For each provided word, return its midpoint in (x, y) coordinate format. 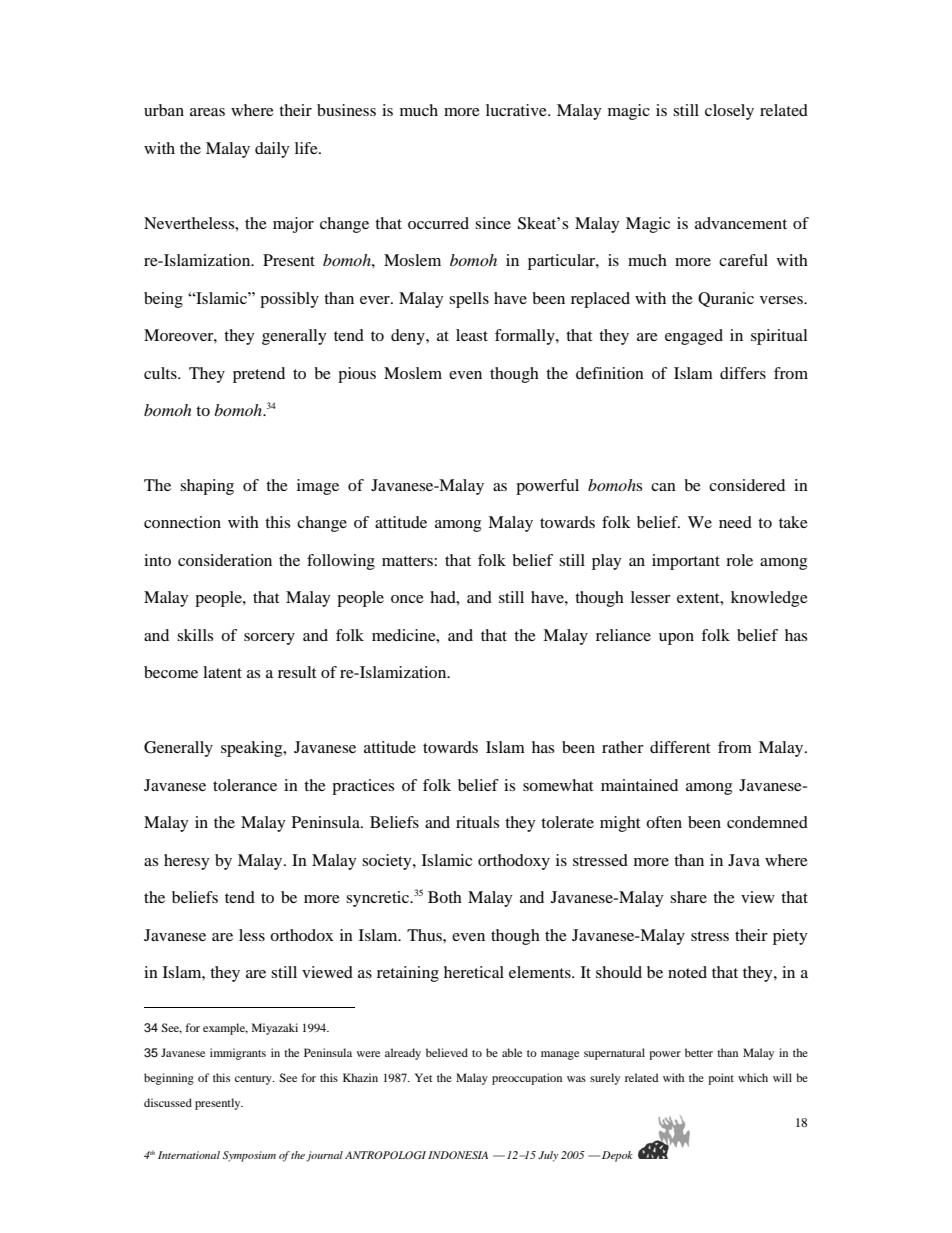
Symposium (249, 1156)
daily (272, 150)
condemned (767, 822)
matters (408, 561)
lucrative (517, 110)
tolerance (245, 785)
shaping (207, 487)
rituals (477, 822)
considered (747, 485)
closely (729, 112)
